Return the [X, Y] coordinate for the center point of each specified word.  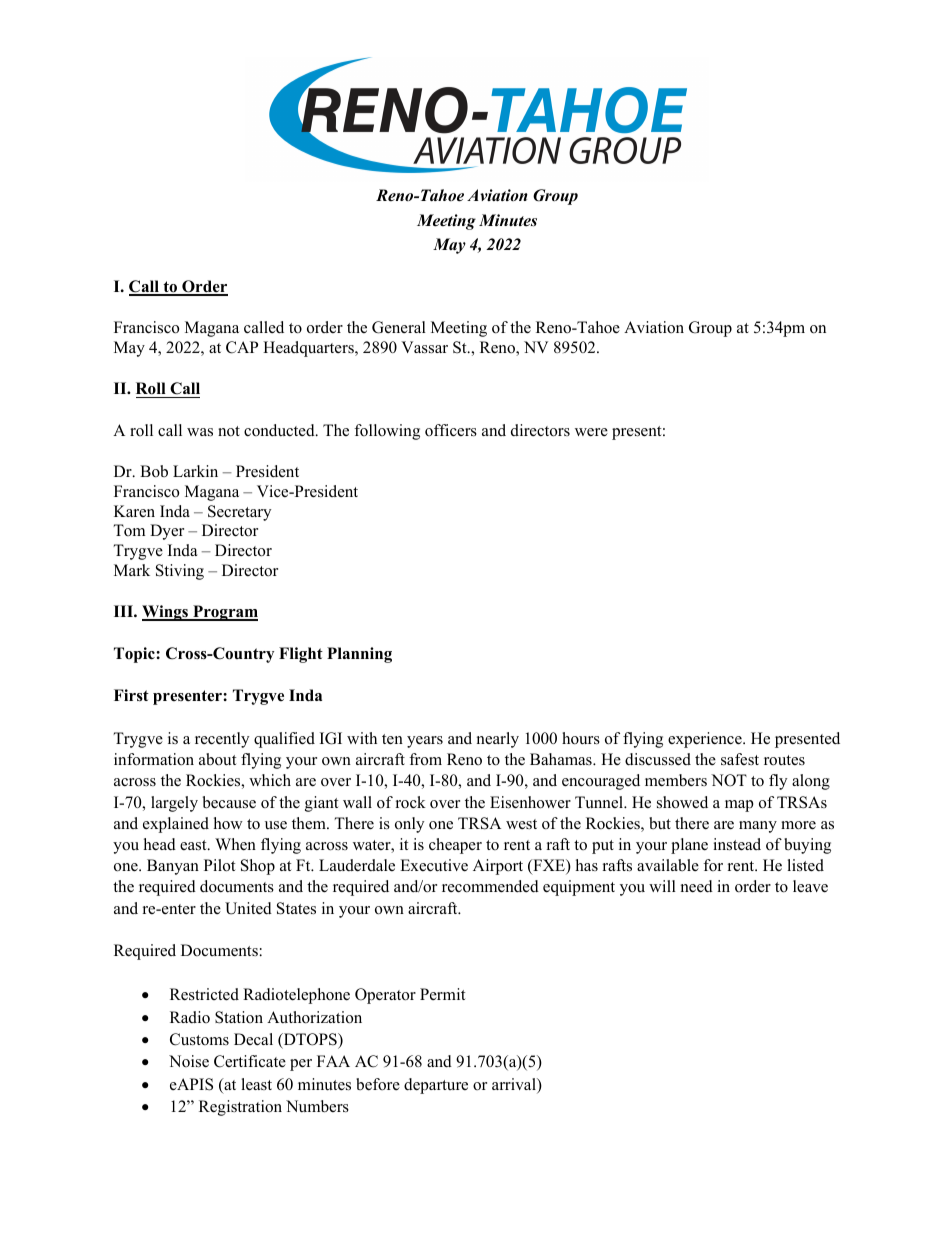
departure [436, 1086]
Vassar [424, 347]
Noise [189, 1061]
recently [222, 740]
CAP [242, 347]
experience [706, 740]
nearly [498, 740]
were [591, 432]
